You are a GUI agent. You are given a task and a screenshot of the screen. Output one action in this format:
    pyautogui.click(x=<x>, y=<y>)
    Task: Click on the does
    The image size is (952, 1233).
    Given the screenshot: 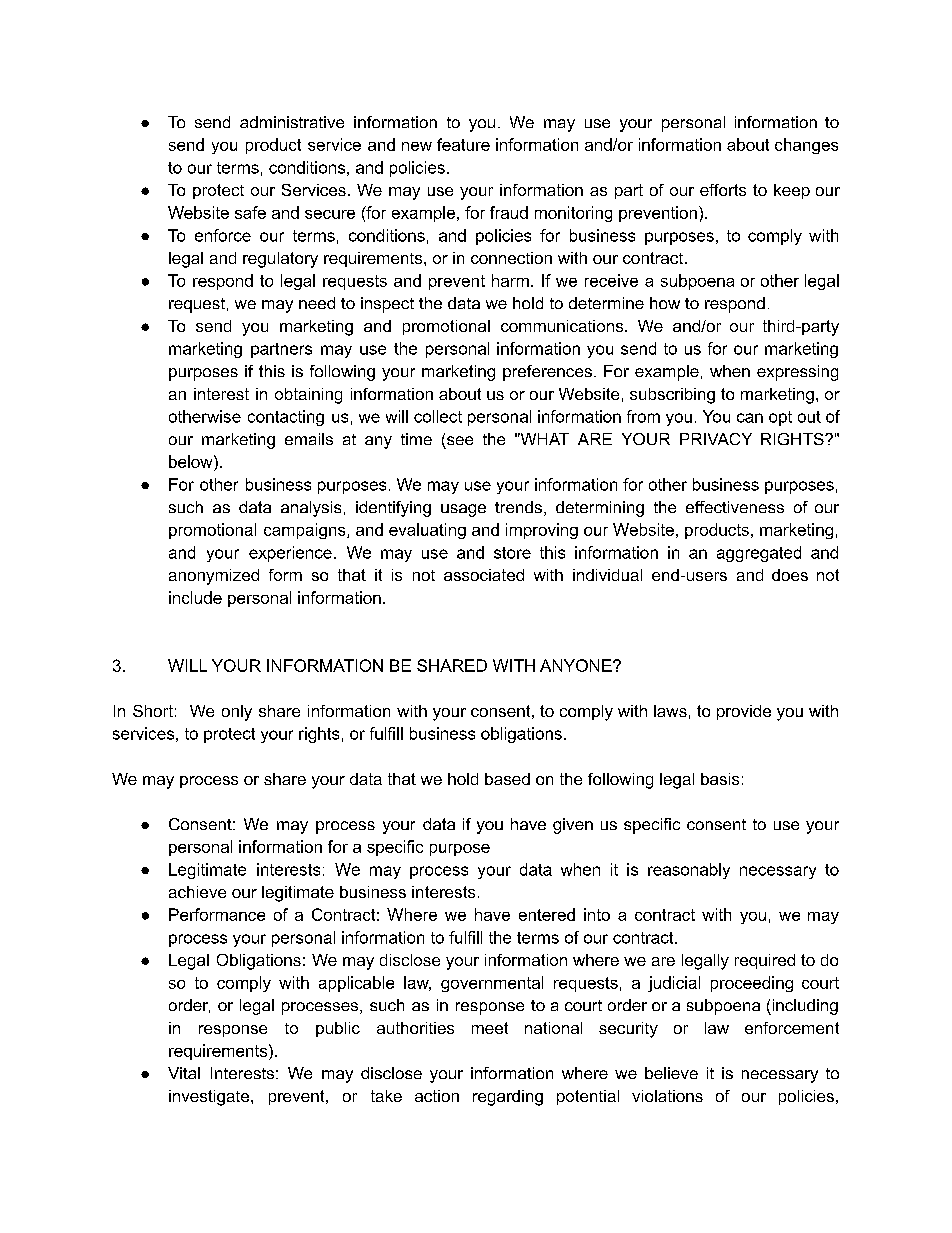 What is the action you would take?
    pyautogui.click(x=790, y=575)
